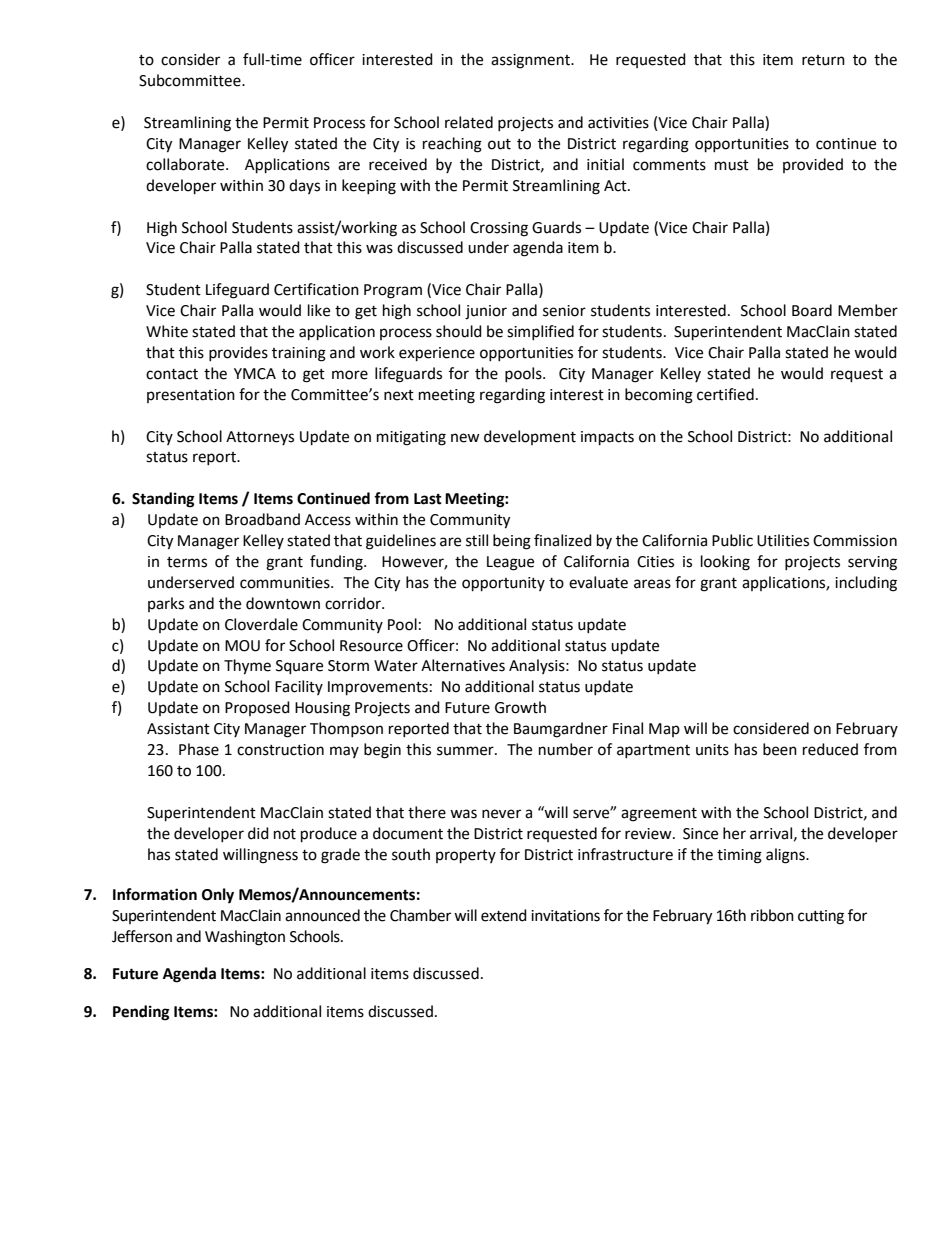 The height and width of the page is (1233, 952). I want to click on collaborate, so click(186, 164).
